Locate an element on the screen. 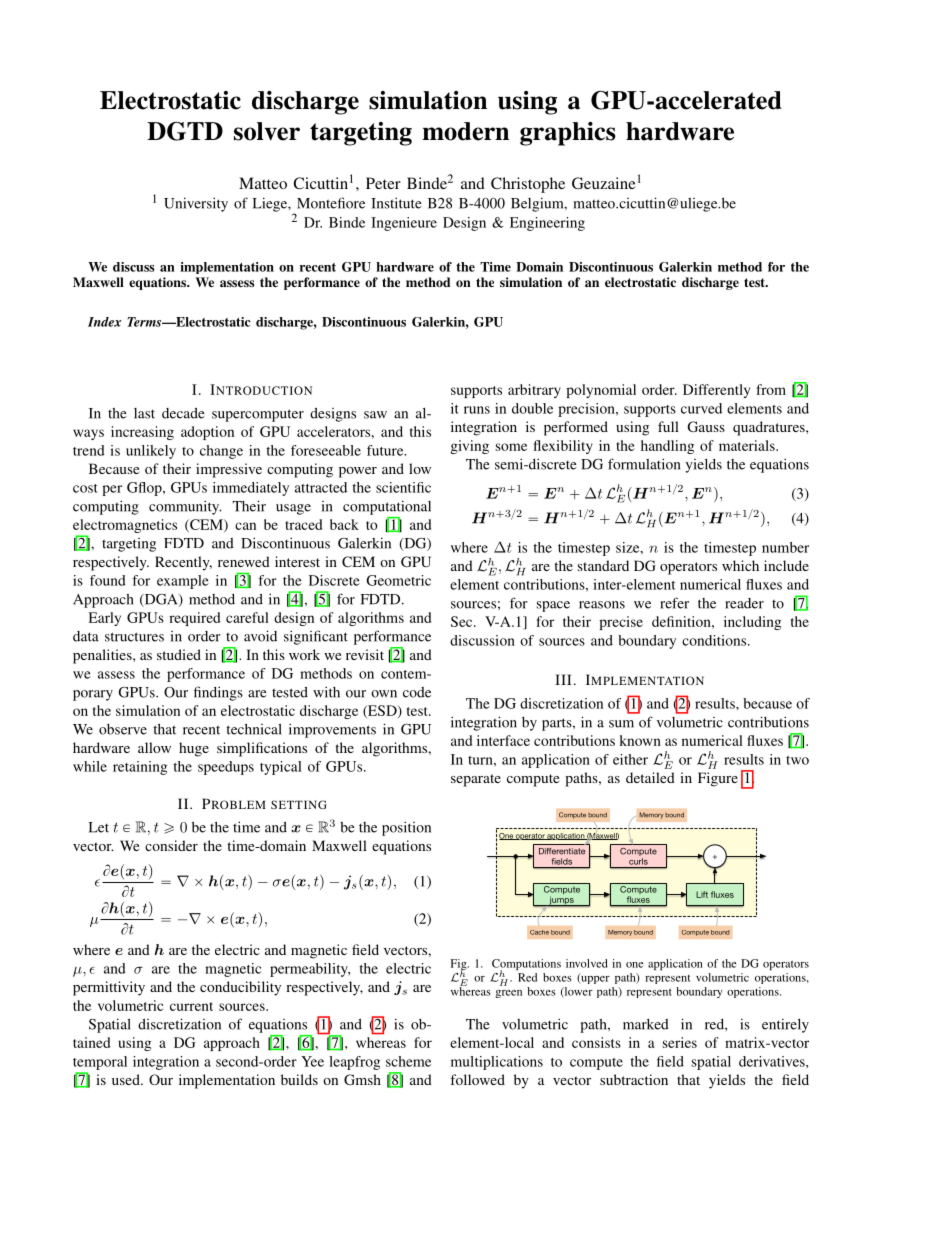 Image resolution: width=952 pixels, height=1233 pixels. Figure is located at coordinates (718, 779).
